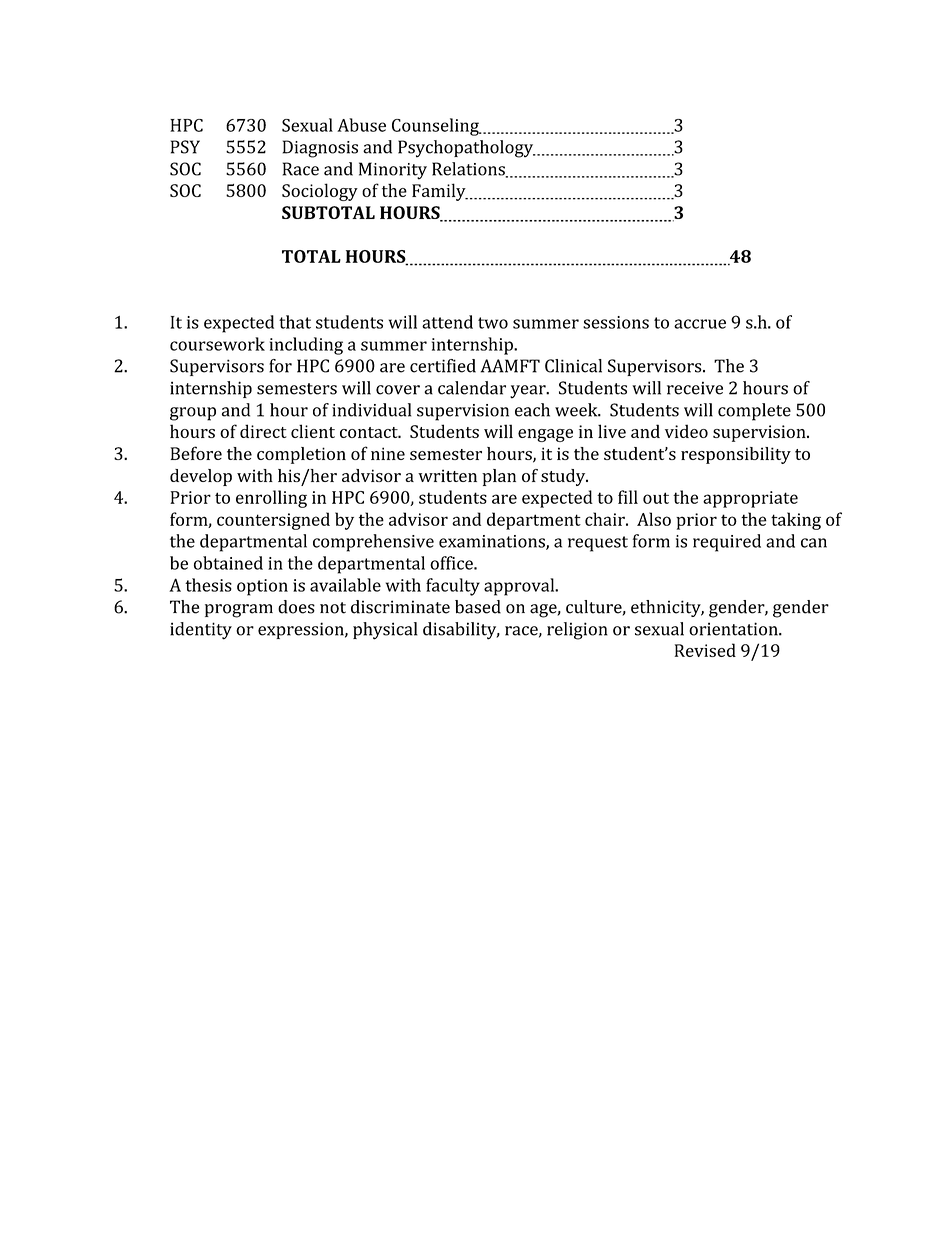  I want to click on Psychopathology, so click(467, 149).
